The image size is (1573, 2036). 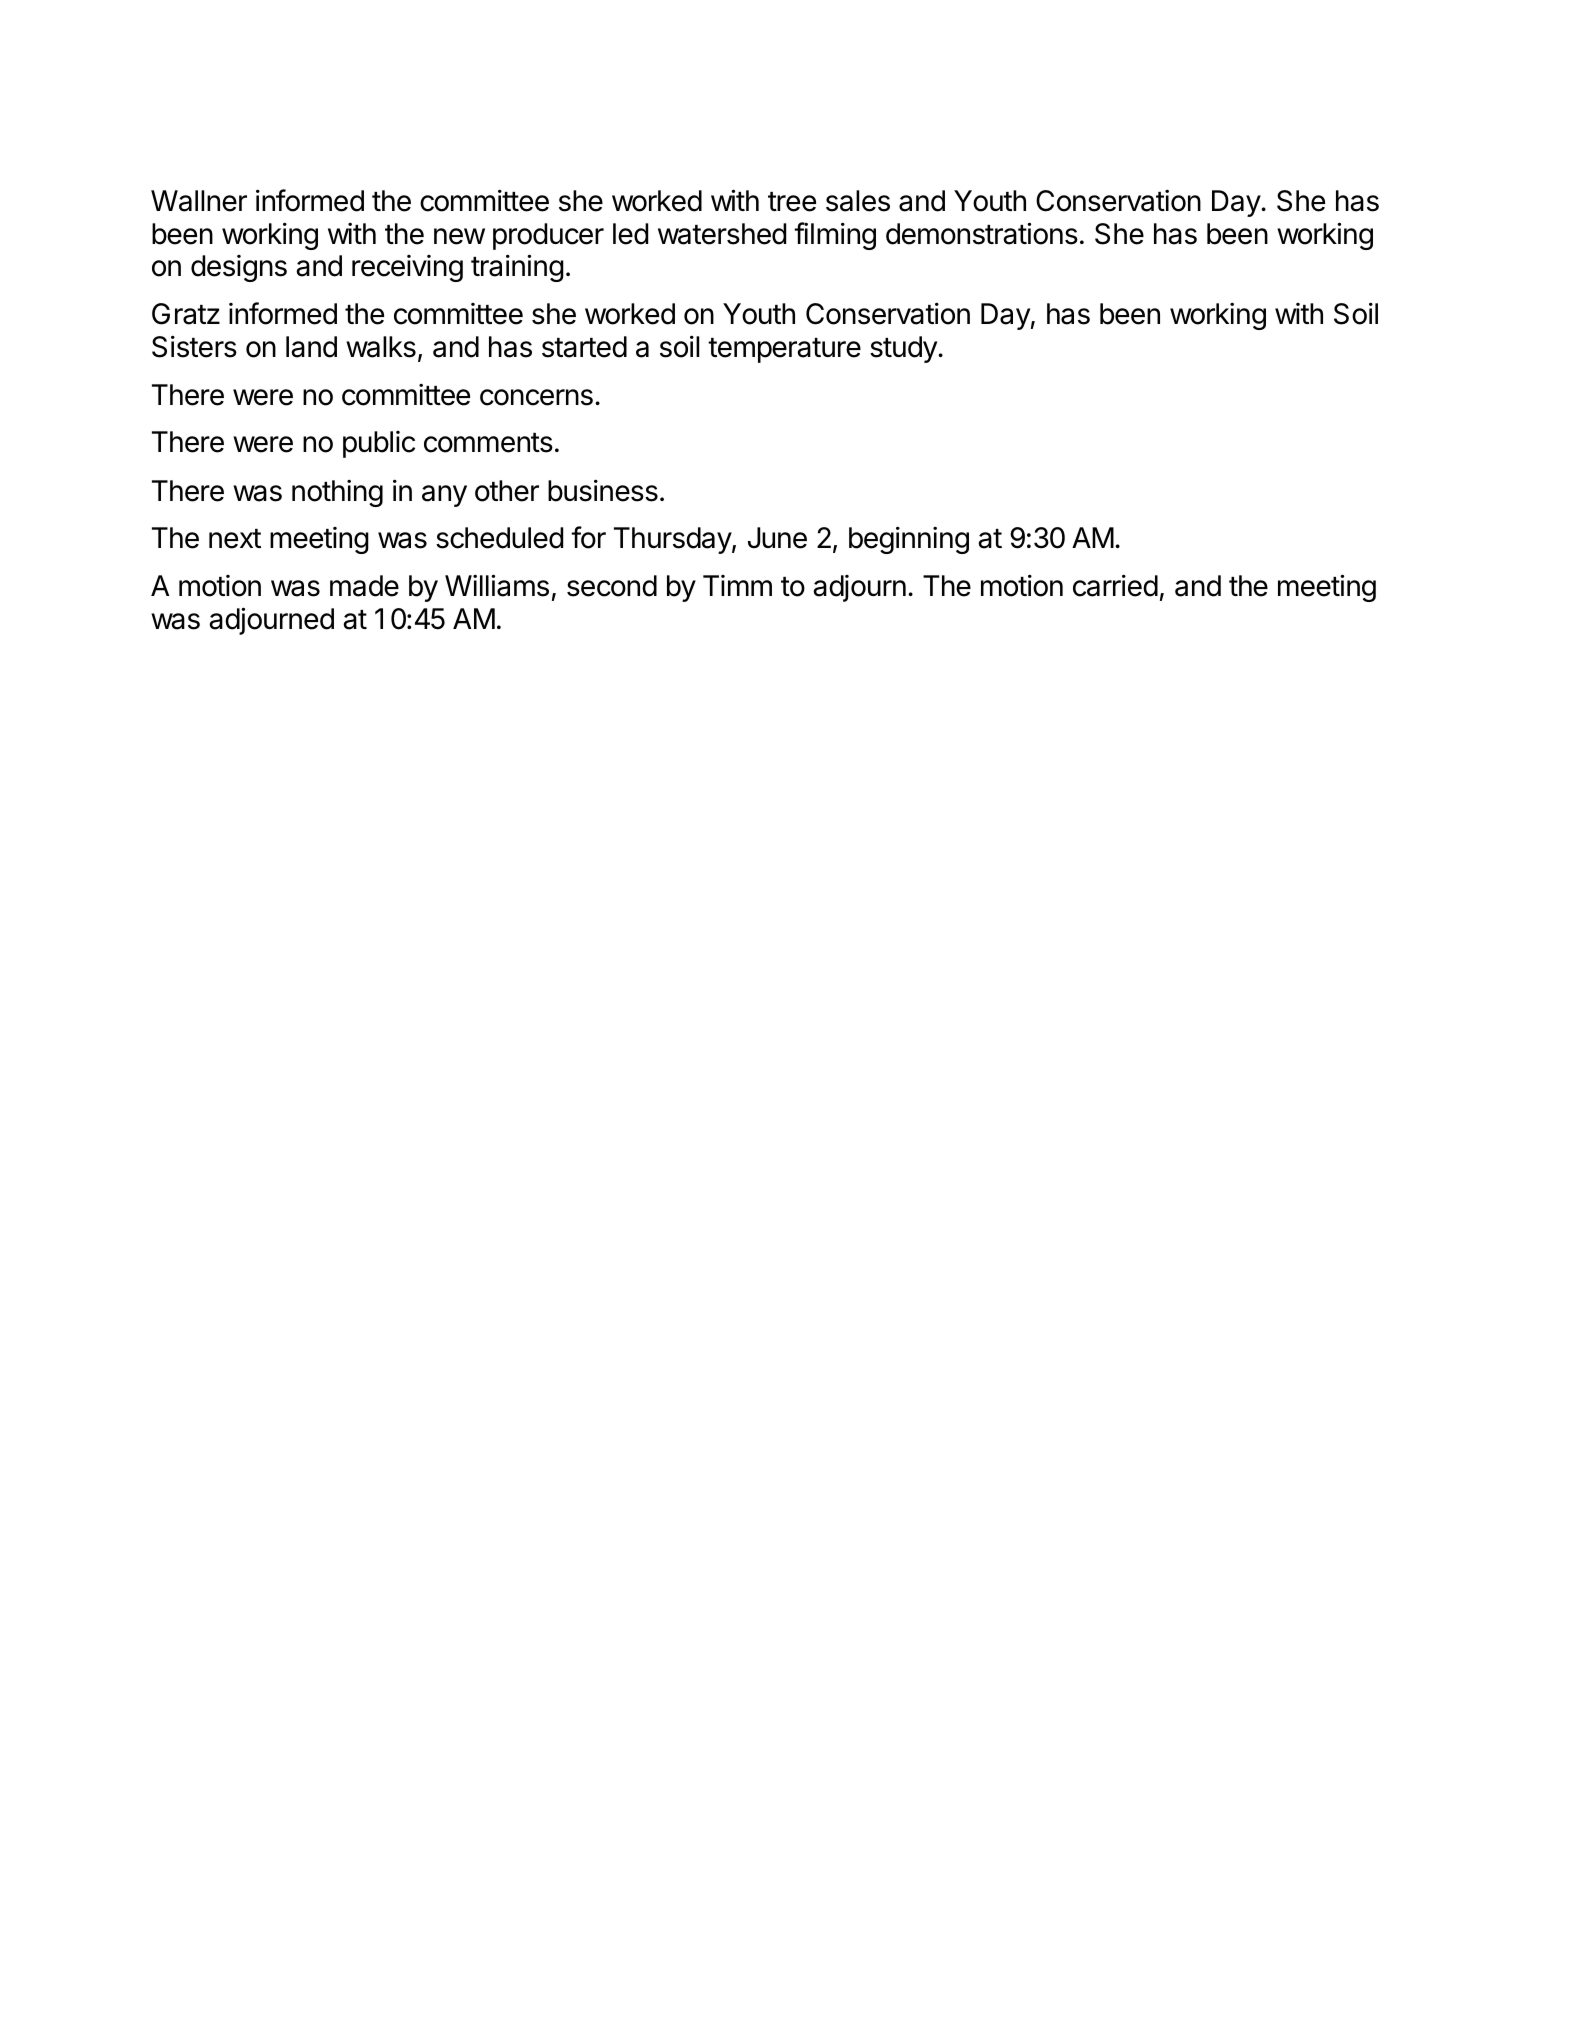 What do you see at coordinates (459, 236) in the screenshot?
I see `new` at bounding box center [459, 236].
